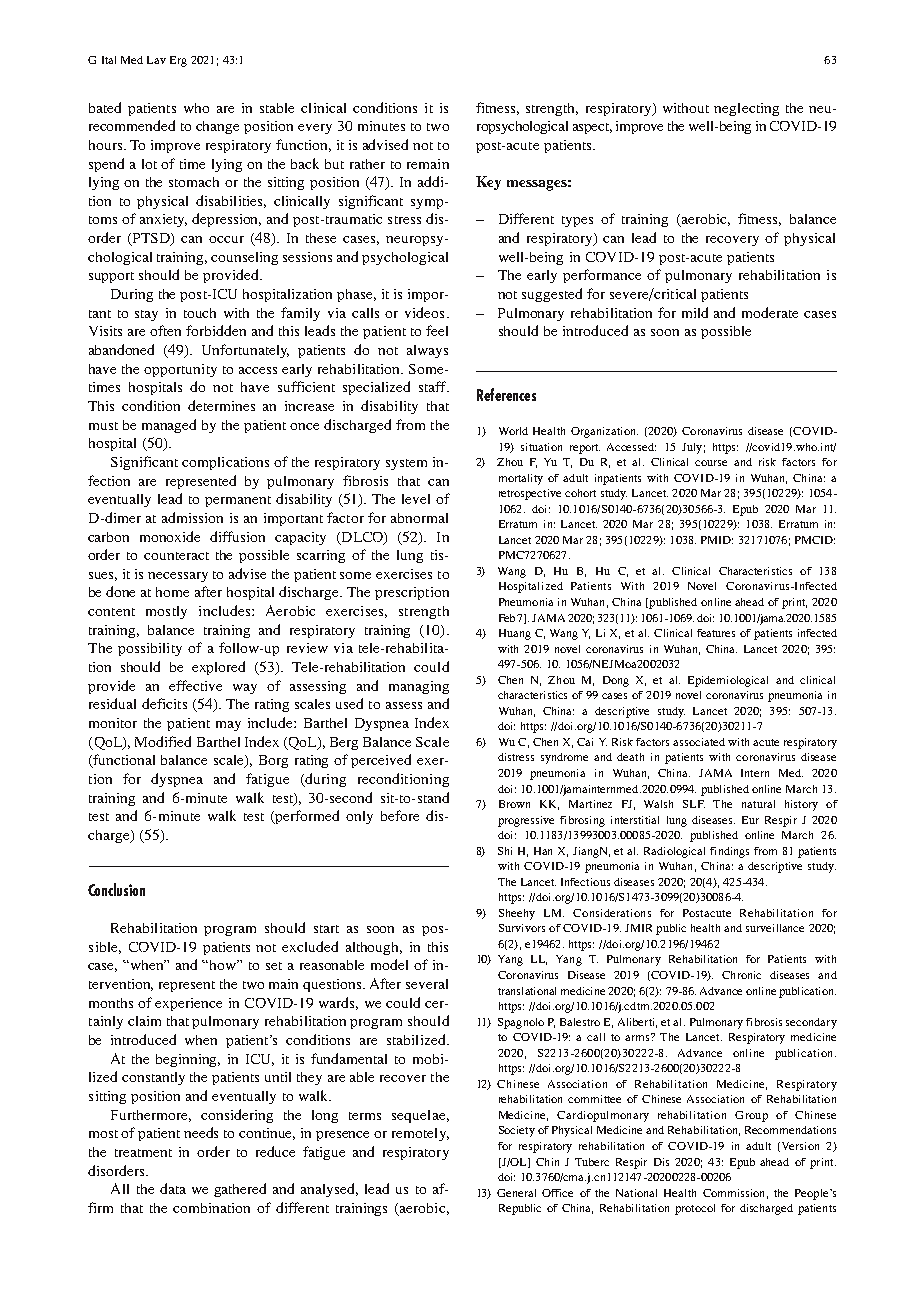 This screenshot has width=924, height=1307. I want to click on change, so click(217, 127).
